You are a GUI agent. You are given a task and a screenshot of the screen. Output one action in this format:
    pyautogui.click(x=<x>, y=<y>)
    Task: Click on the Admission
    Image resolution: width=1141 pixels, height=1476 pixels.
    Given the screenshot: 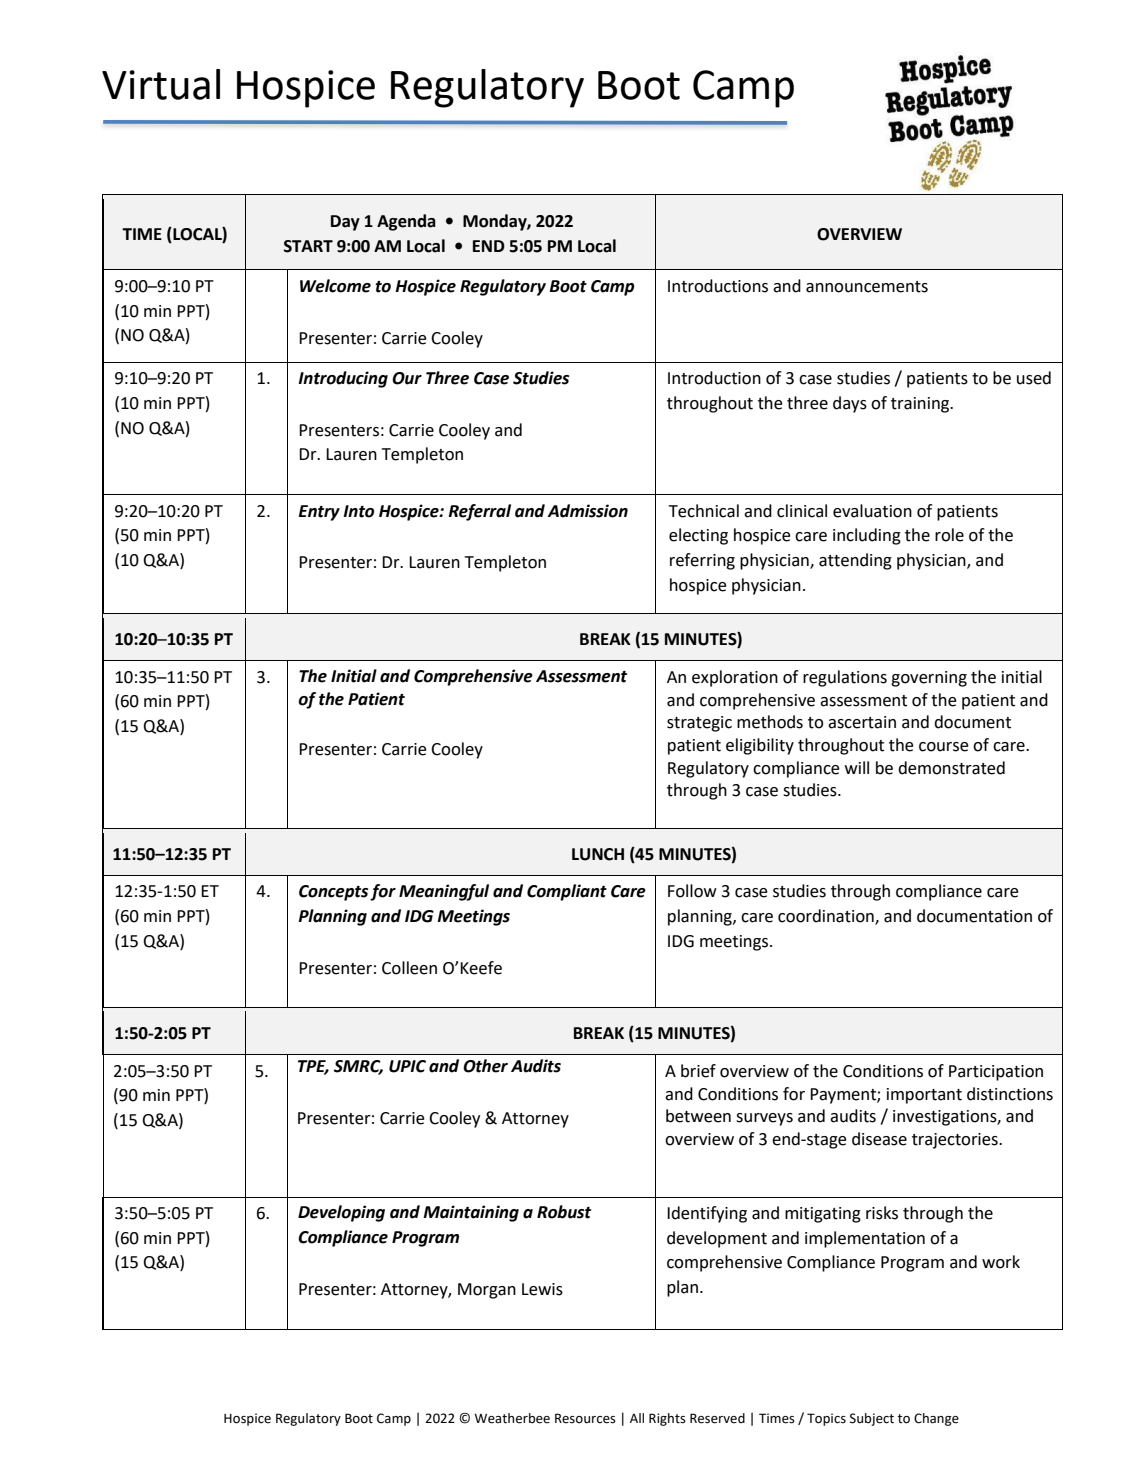 What is the action you would take?
    pyautogui.click(x=587, y=511)
